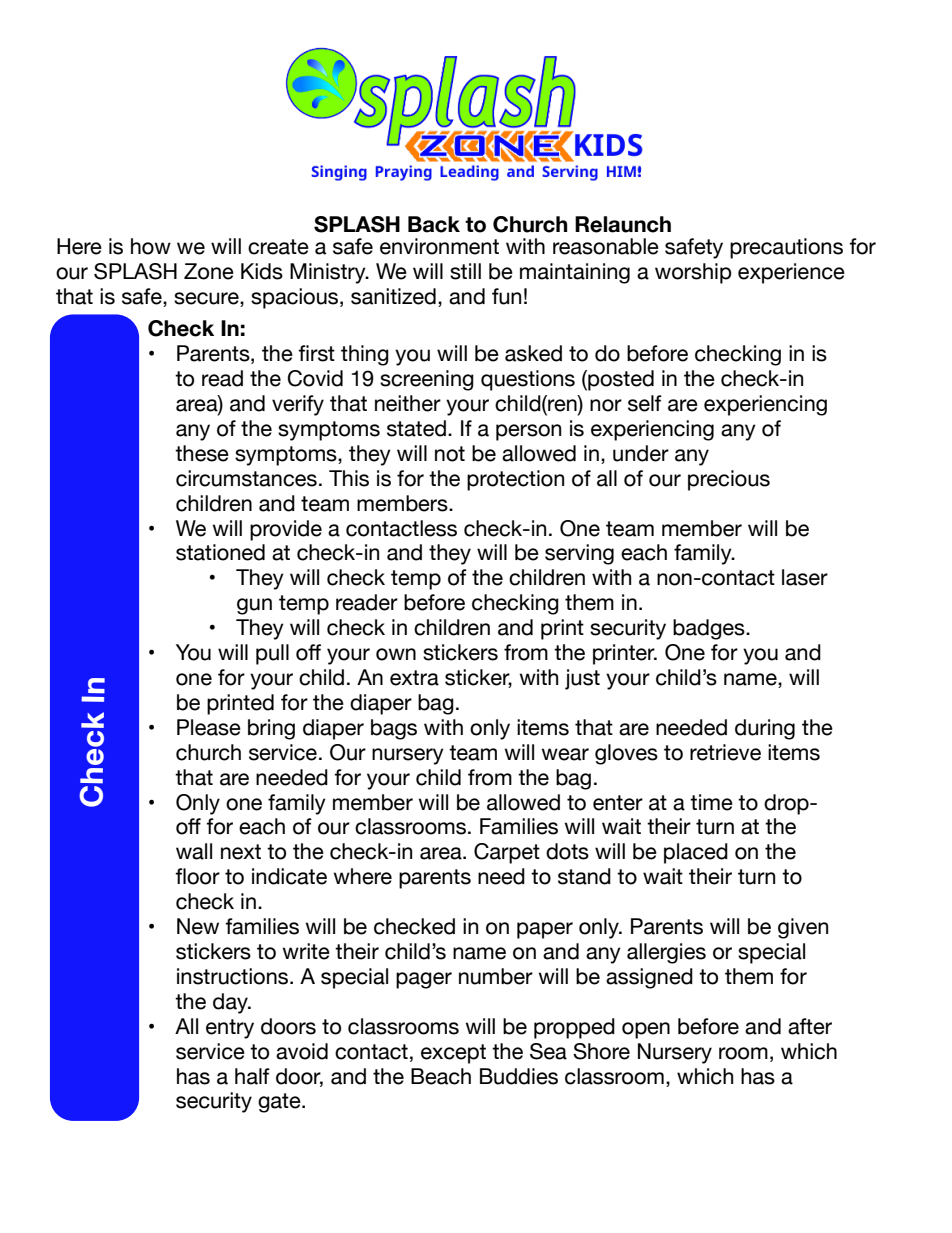 The width and height of the screenshot is (952, 1233). Describe the element at coordinates (519, 1076) in the screenshot. I see `Buddies` at that location.
